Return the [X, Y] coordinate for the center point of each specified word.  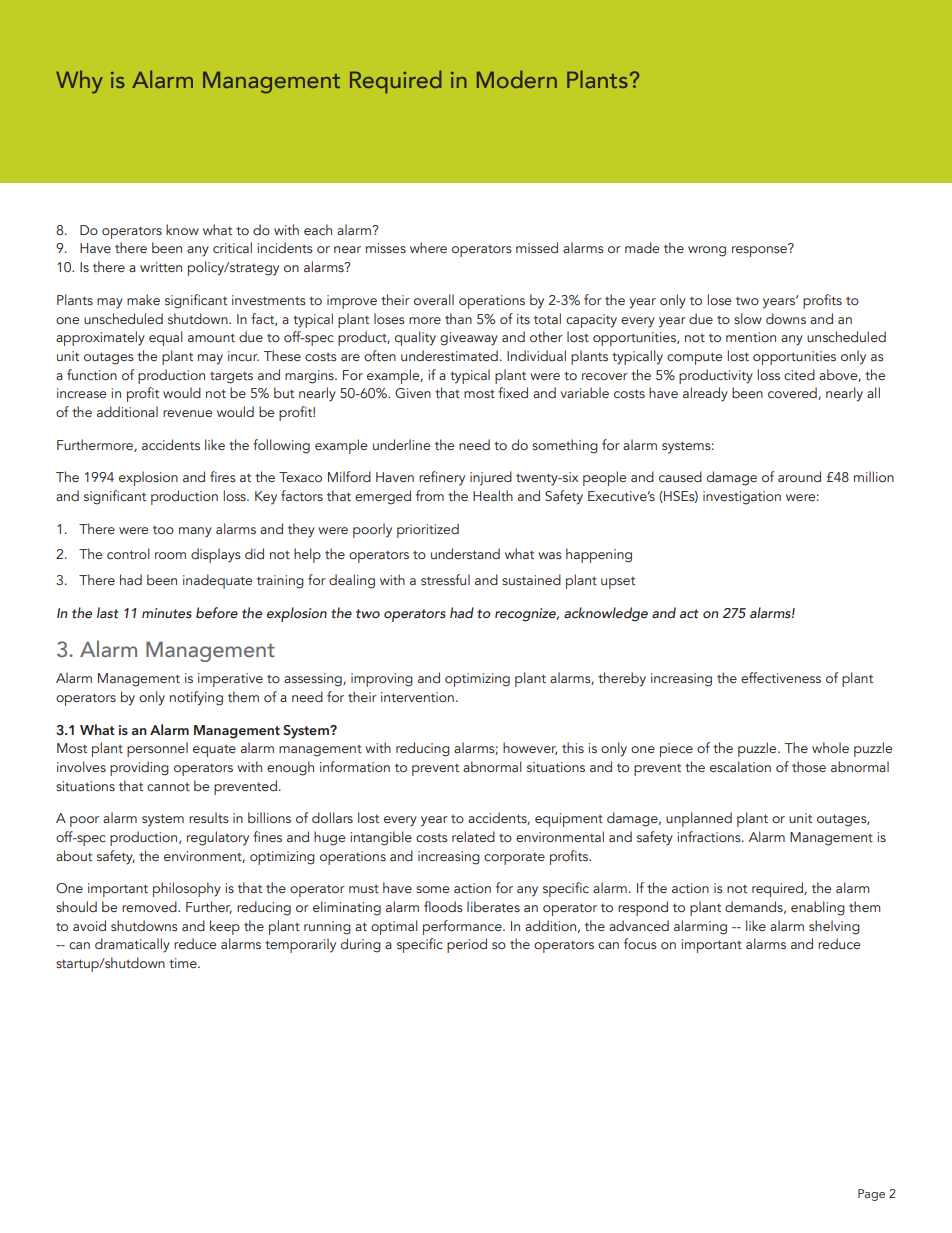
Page [871, 1195]
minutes [167, 613]
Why [79, 82]
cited [799, 374]
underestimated [449, 355]
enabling [818, 908]
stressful [445, 579]
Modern [517, 79]
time [184, 963]
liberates [493, 906]
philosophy [187, 889]
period [467, 945]
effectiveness [781, 677]
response [760, 250]
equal [166, 338]
